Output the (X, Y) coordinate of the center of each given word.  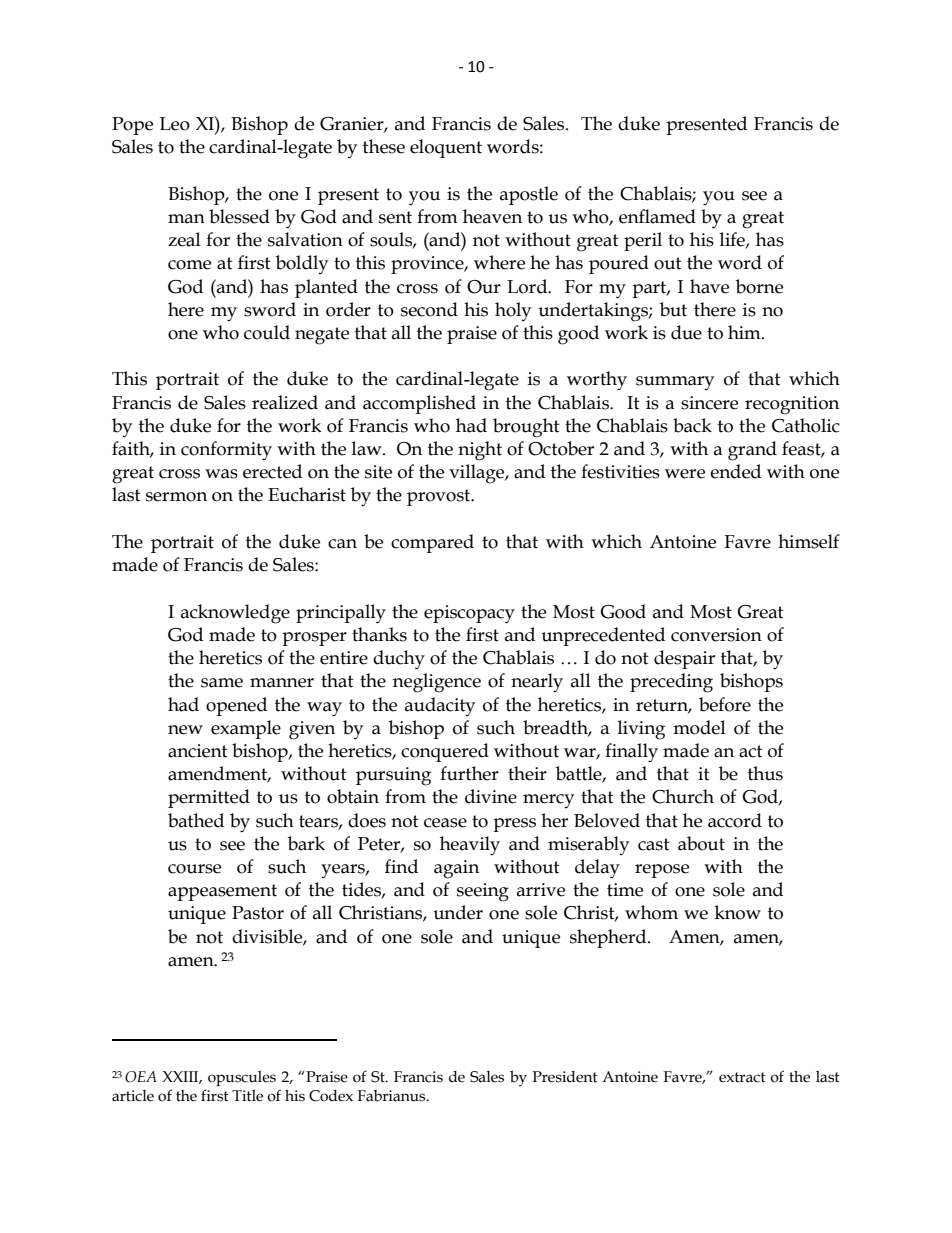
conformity (226, 451)
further (469, 773)
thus (765, 773)
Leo (175, 124)
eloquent (446, 148)
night (480, 451)
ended (735, 471)
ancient (198, 751)
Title (247, 1096)
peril (643, 241)
